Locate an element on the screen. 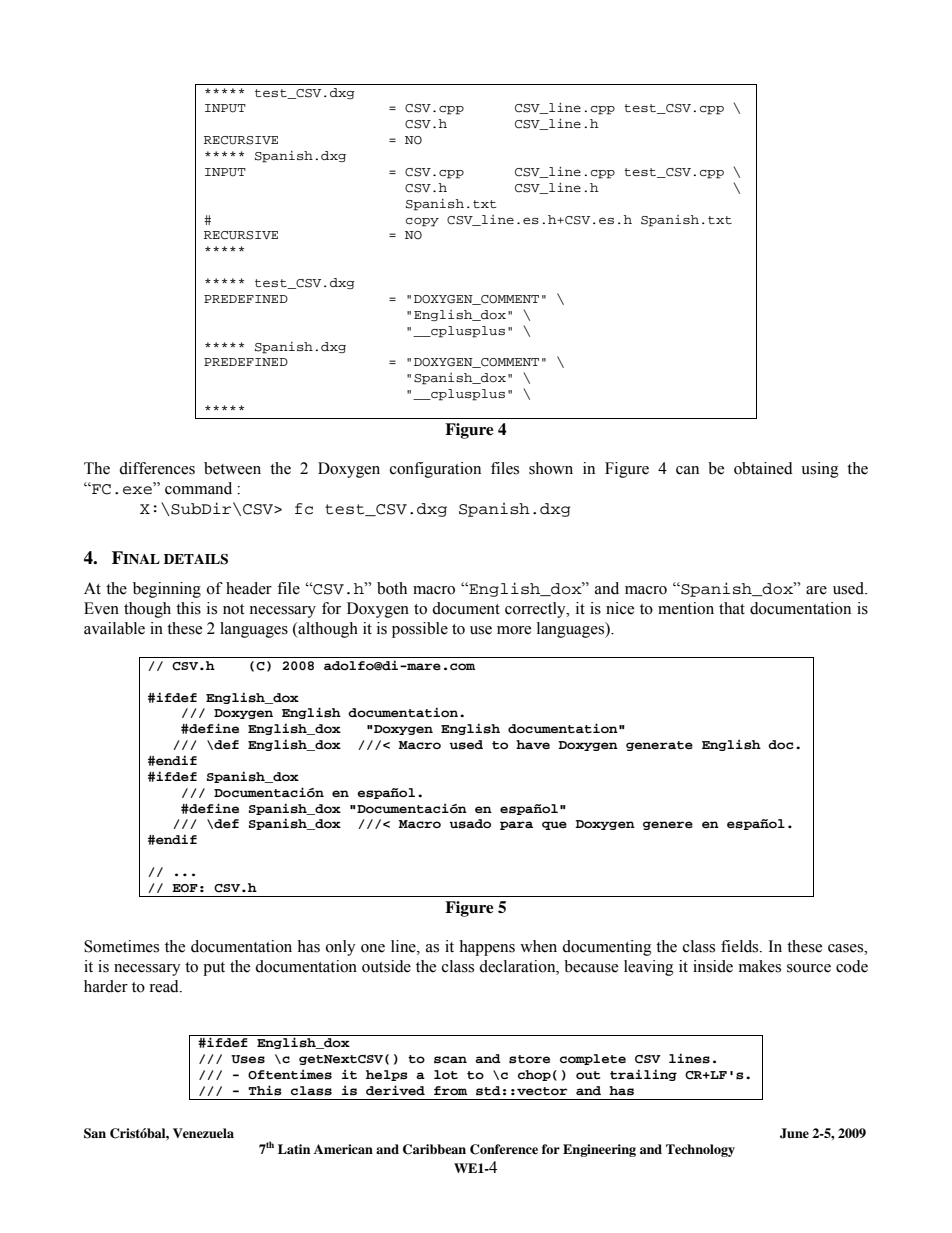  obtained is located at coordinates (763, 468).
